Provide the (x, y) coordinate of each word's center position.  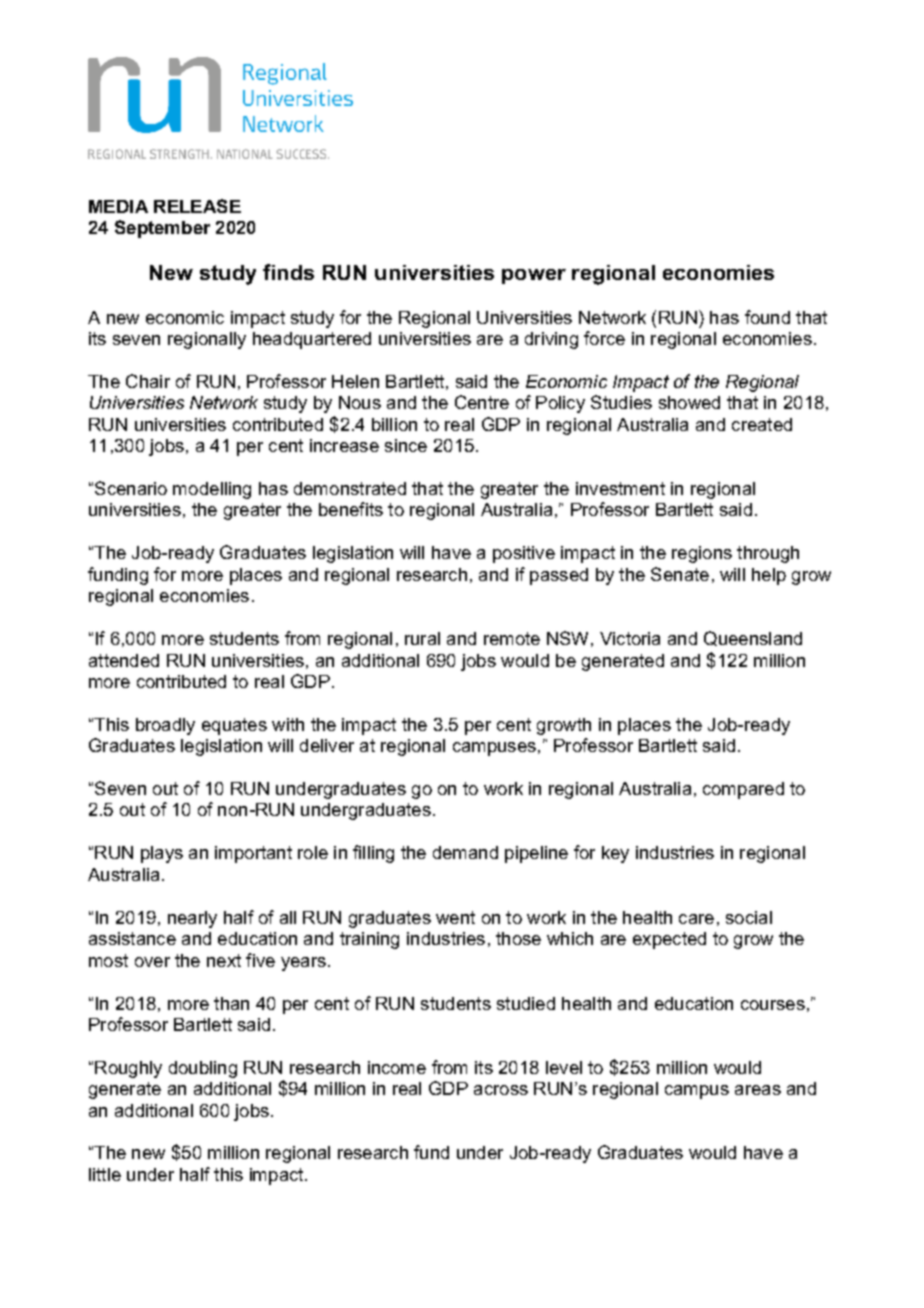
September (162, 229)
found (767, 317)
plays (162, 854)
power (534, 276)
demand (465, 852)
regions (702, 554)
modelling (212, 490)
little (105, 1174)
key (615, 854)
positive (524, 554)
